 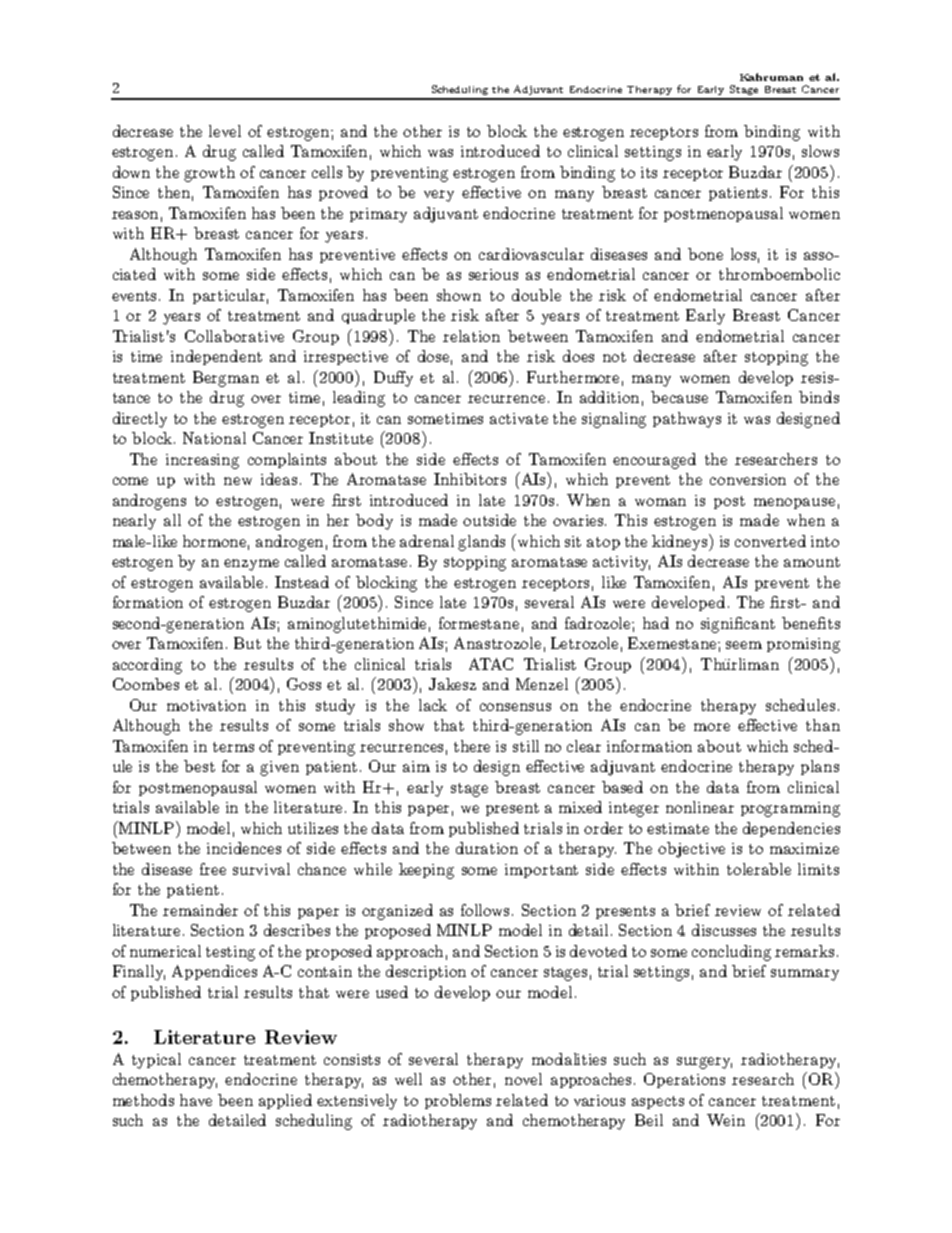 What do you see at coordinates (823, 725) in the image?
I see `than` at bounding box center [823, 725].
